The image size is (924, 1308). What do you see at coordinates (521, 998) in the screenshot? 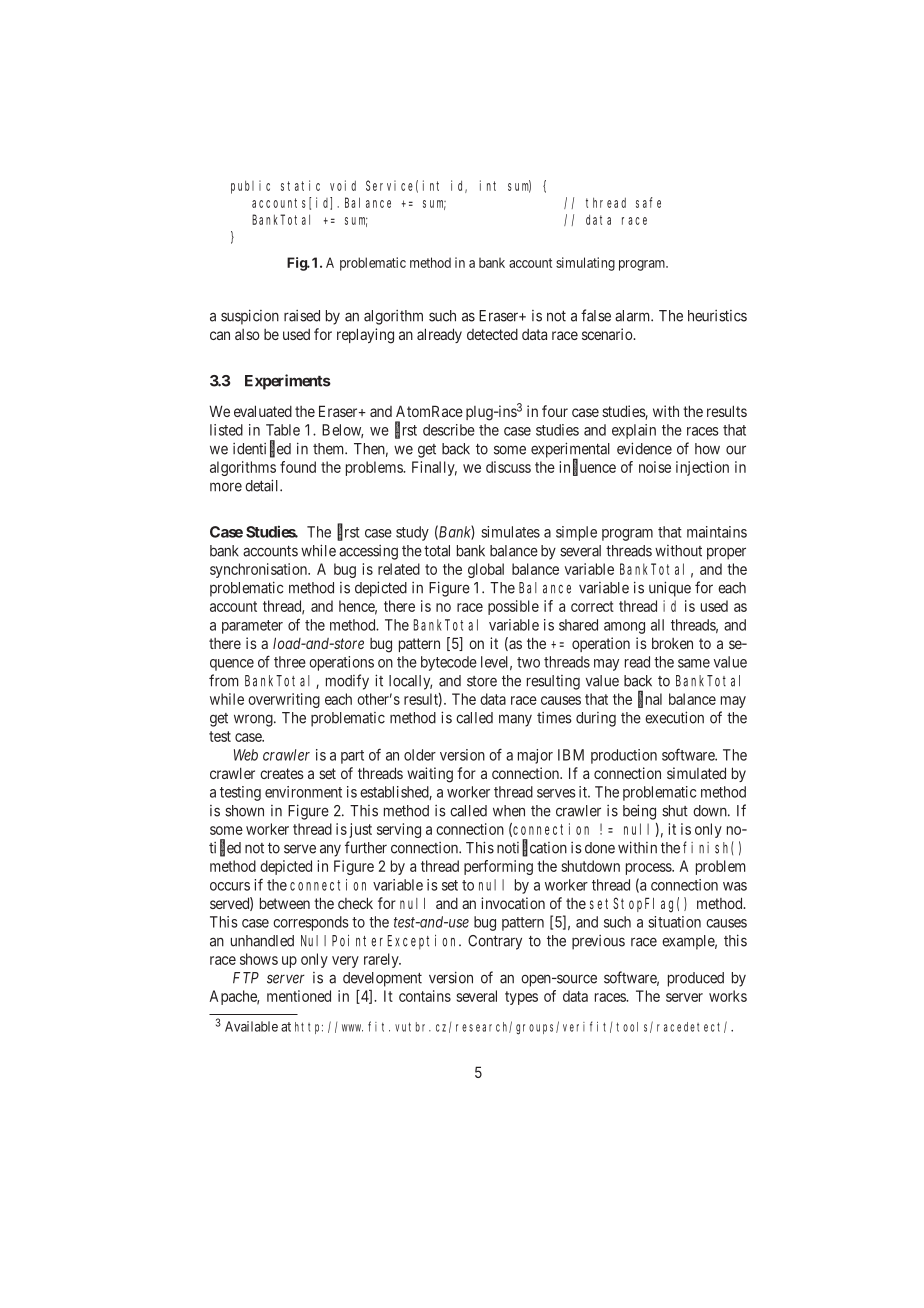
I see `types` at bounding box center [521, 998].
